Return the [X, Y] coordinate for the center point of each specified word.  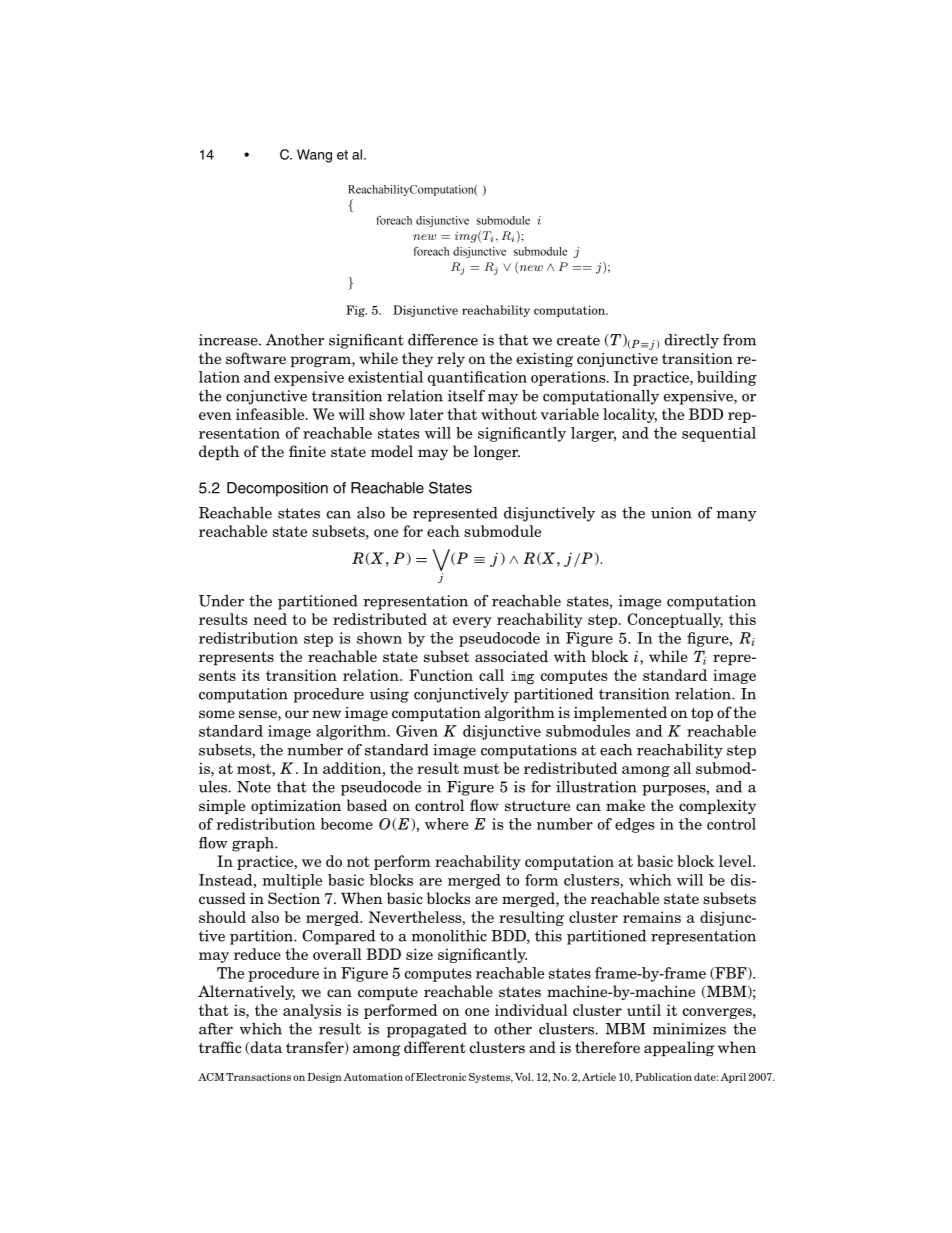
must [481, 768]
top [702, 714]
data [265, 1047]
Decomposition [277, 489]
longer [497, 452]
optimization [296, 807]
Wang [314, 156]
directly [692, 341]
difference [443, 340]
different [435, 1047]
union [671, 513]
